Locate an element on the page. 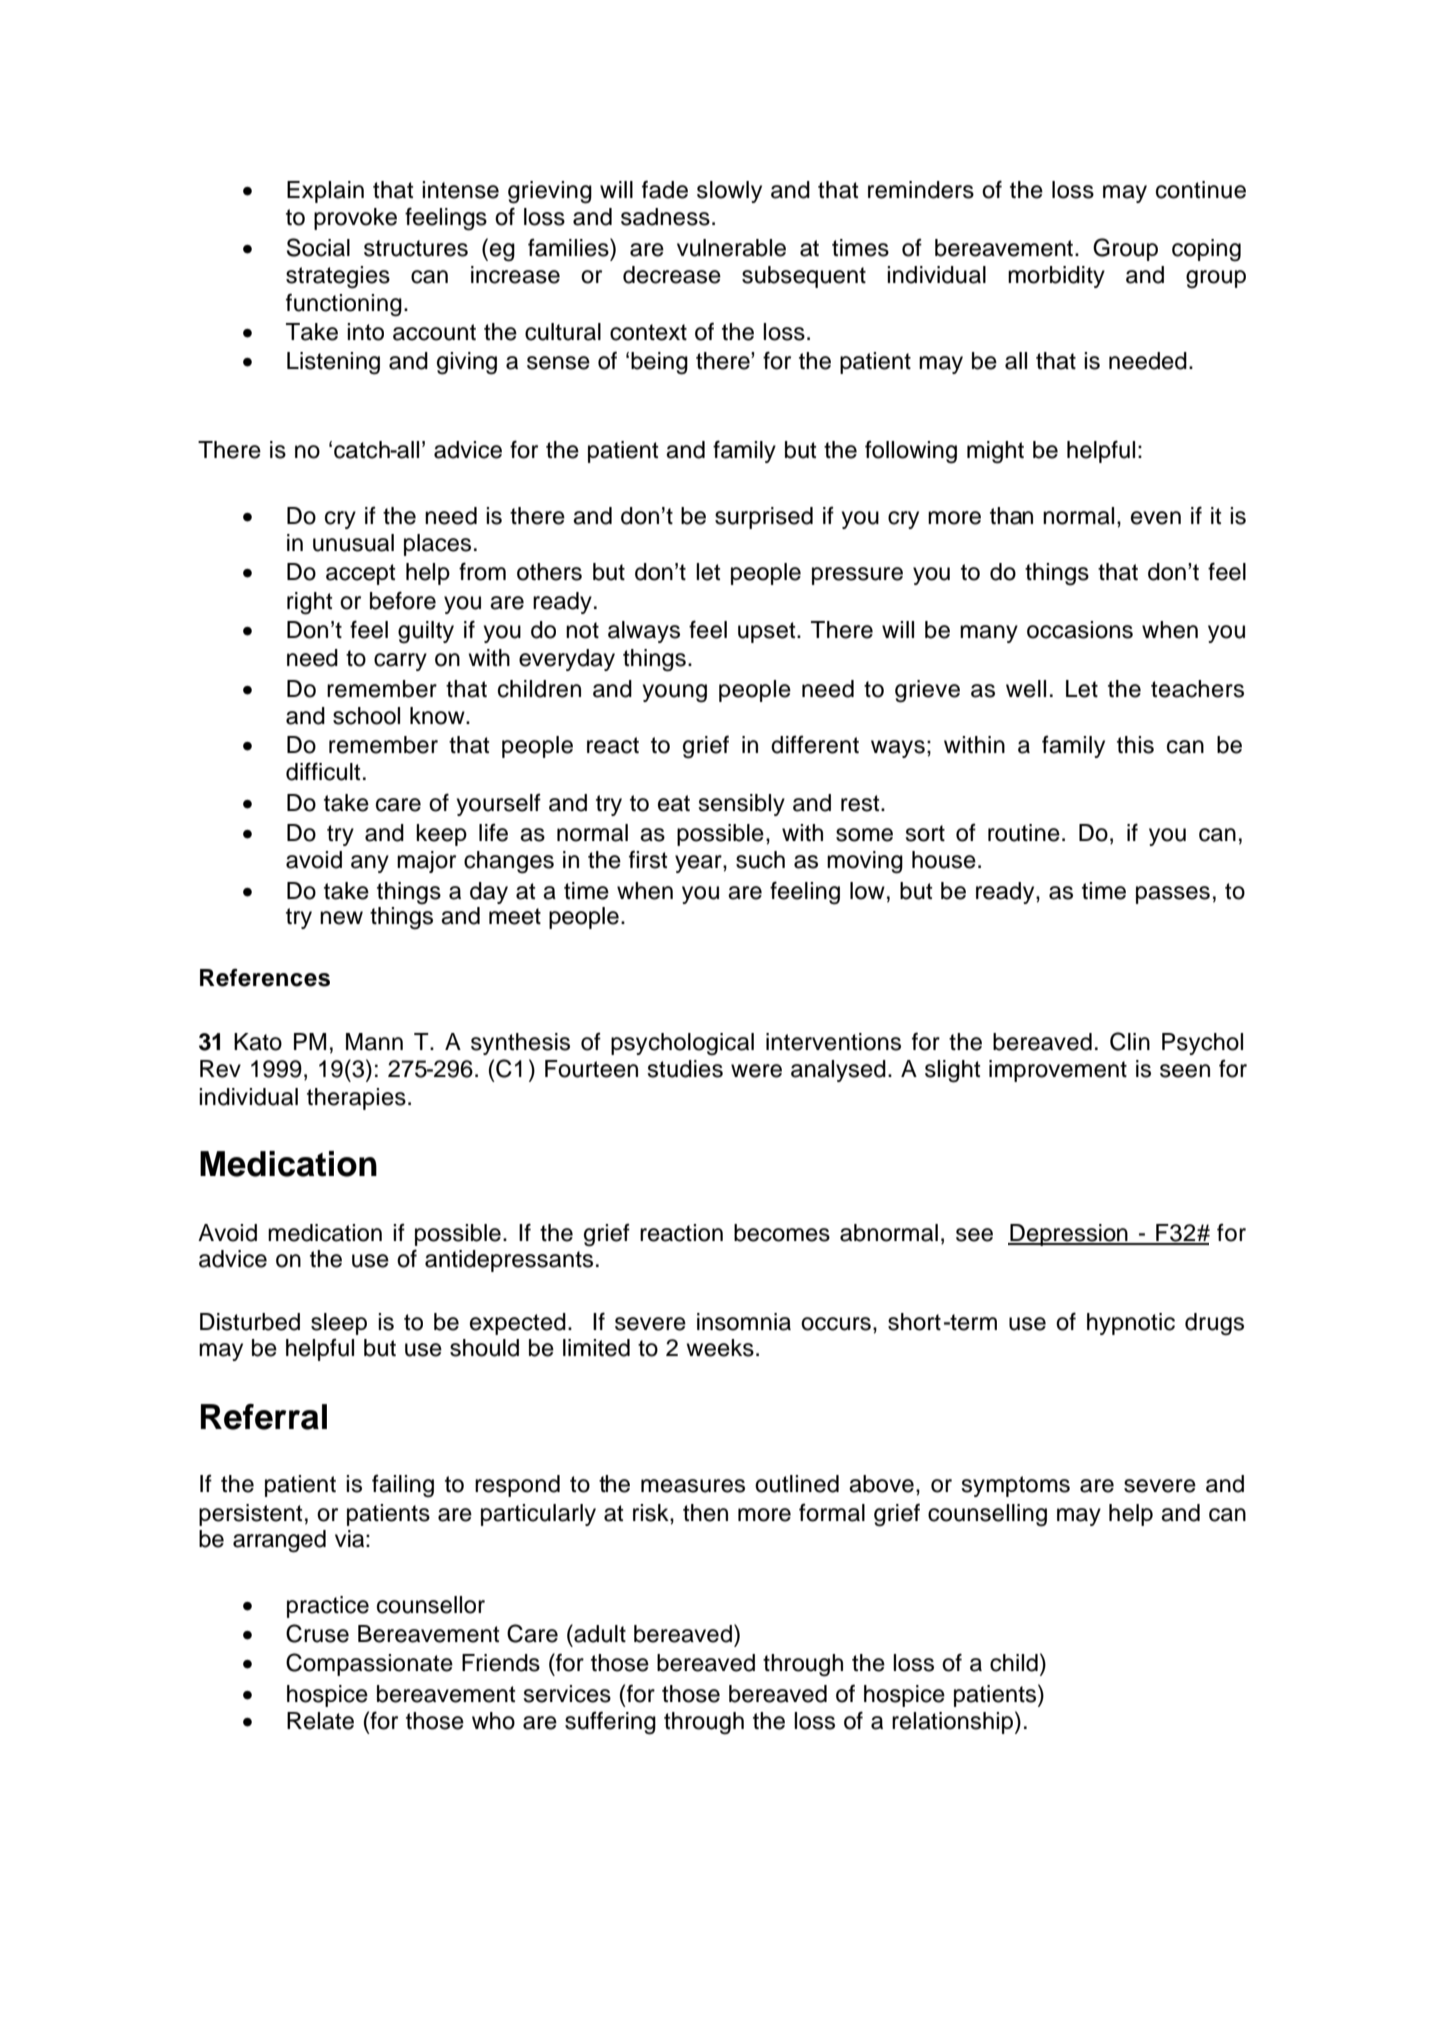 The width and height of the image is (1447, 2044). year is located at coordinates (699, 864).
